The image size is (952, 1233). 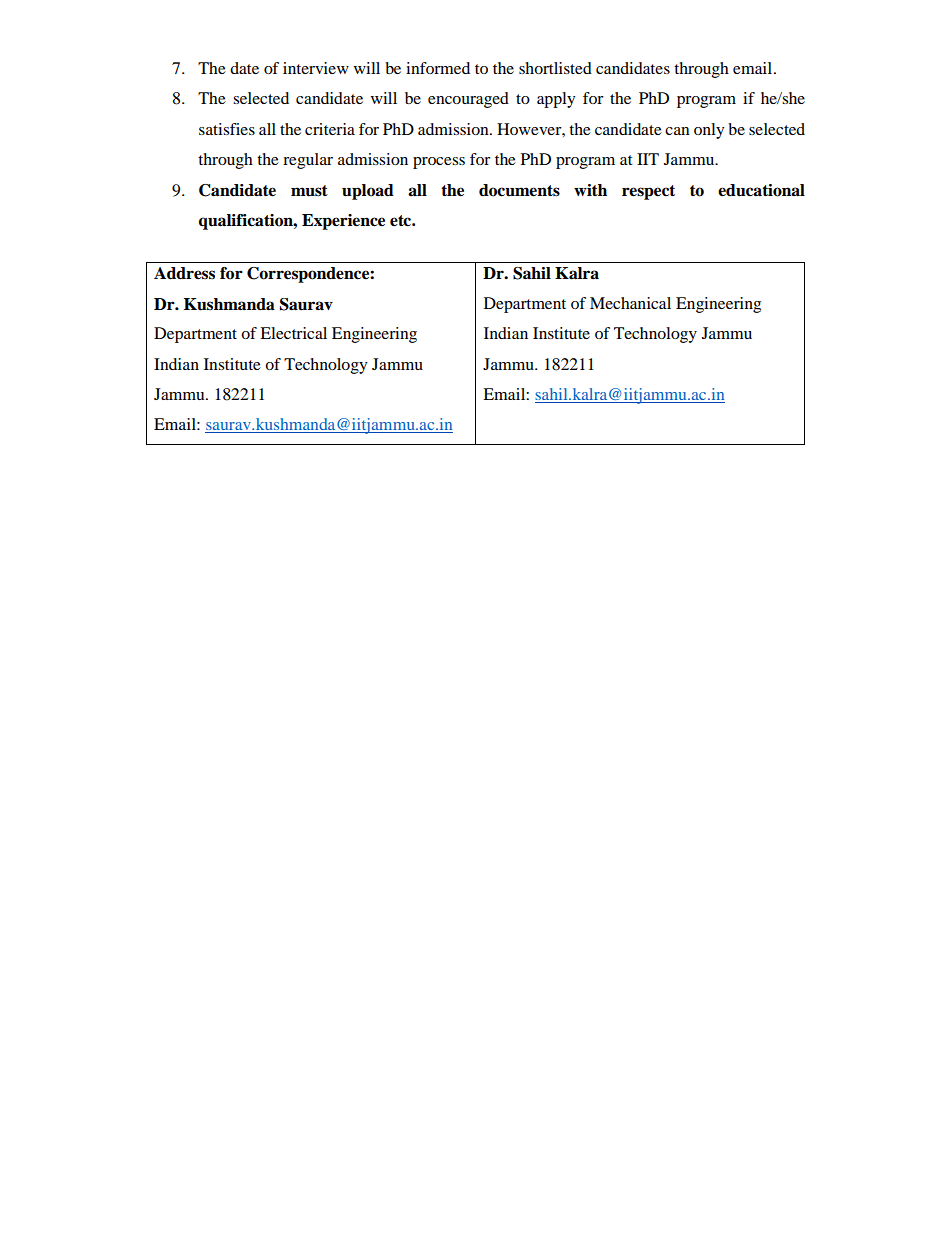 I want to click on satisfies, so click(x=227, y=129).
